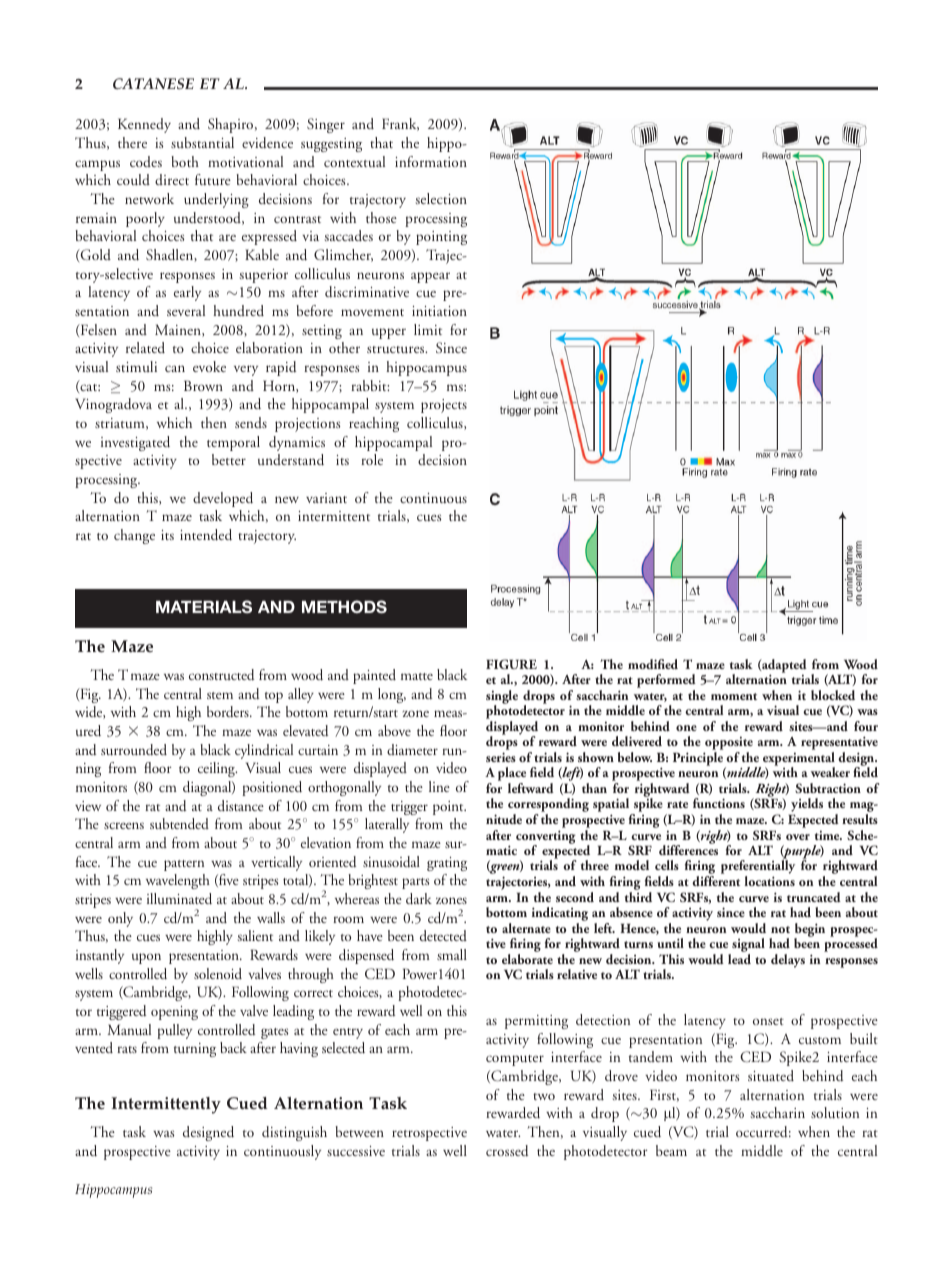 This page has height=1261, width=952. Describe the element at coordinates (185, 161) in the page. I see `both` at that location.
